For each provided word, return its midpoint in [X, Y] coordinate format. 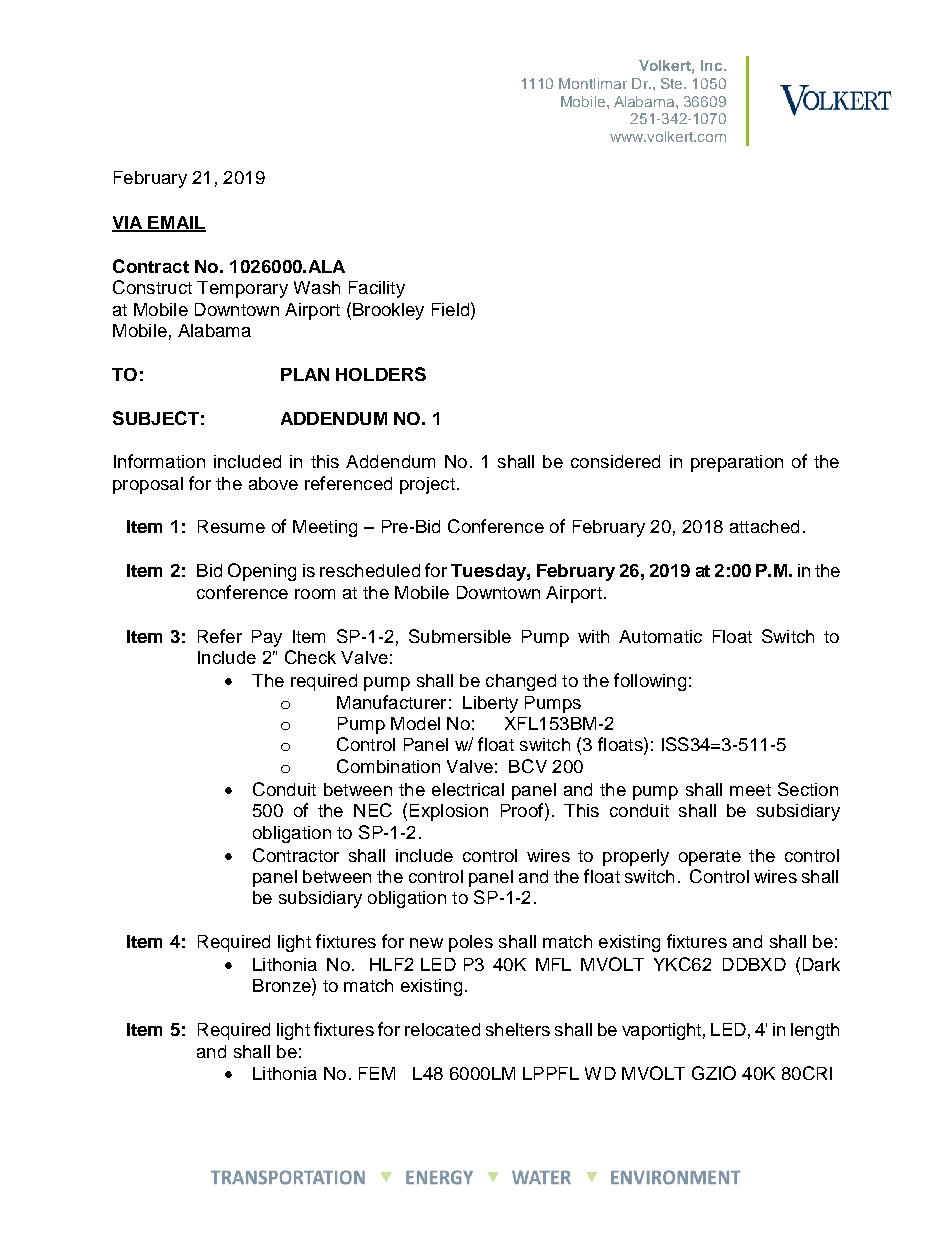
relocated [442, 1029]
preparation [737, 463]
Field [452, 309]
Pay [267, 638]
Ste [673, 83]
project [427, 485]
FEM [377, 1073]
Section [808, 789]
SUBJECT [156, 418]
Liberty [490, 704]
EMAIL [176, 223]
